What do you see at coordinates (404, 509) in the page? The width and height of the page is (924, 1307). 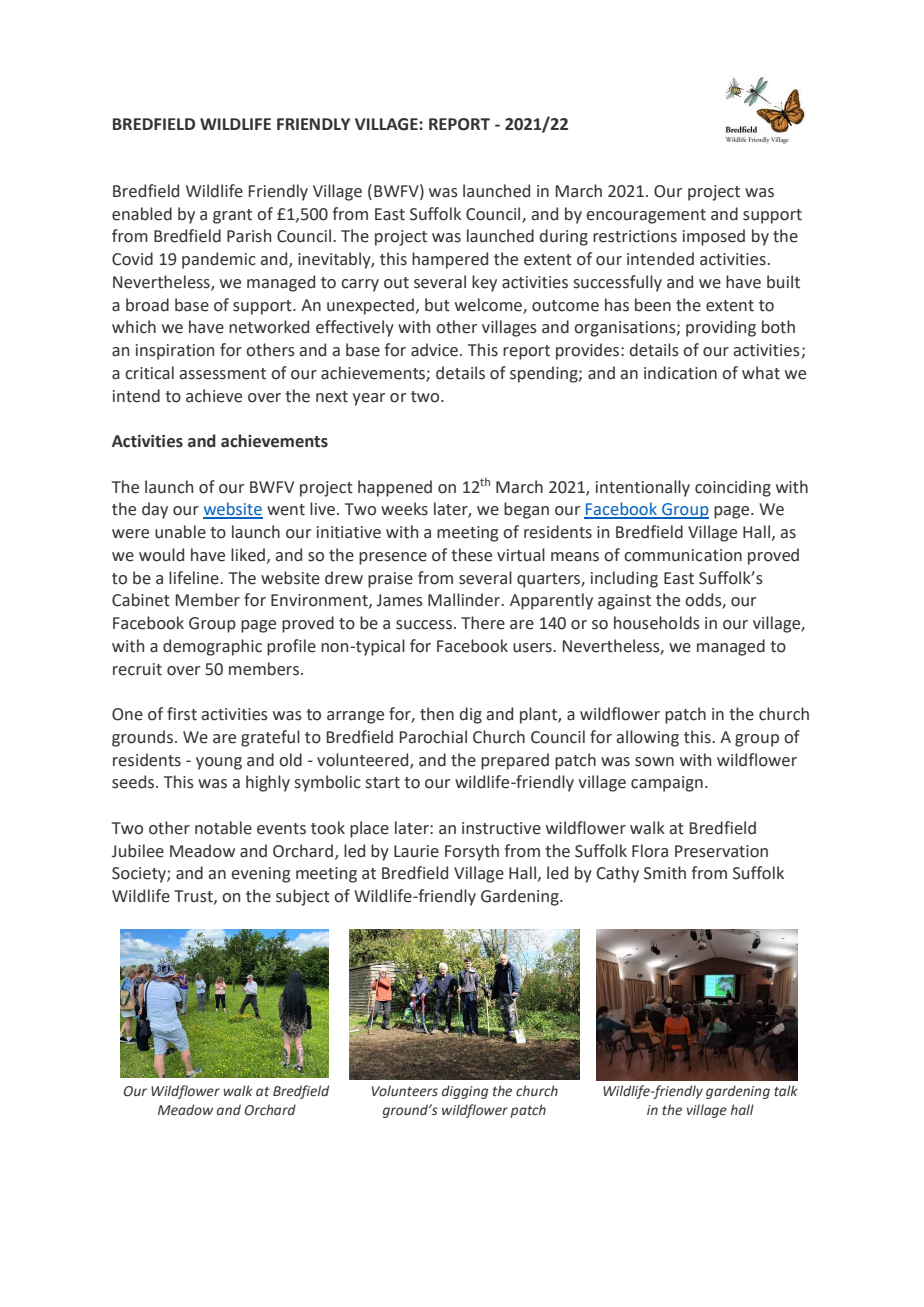 I see `weeks` at bounding box center [404, 509].
